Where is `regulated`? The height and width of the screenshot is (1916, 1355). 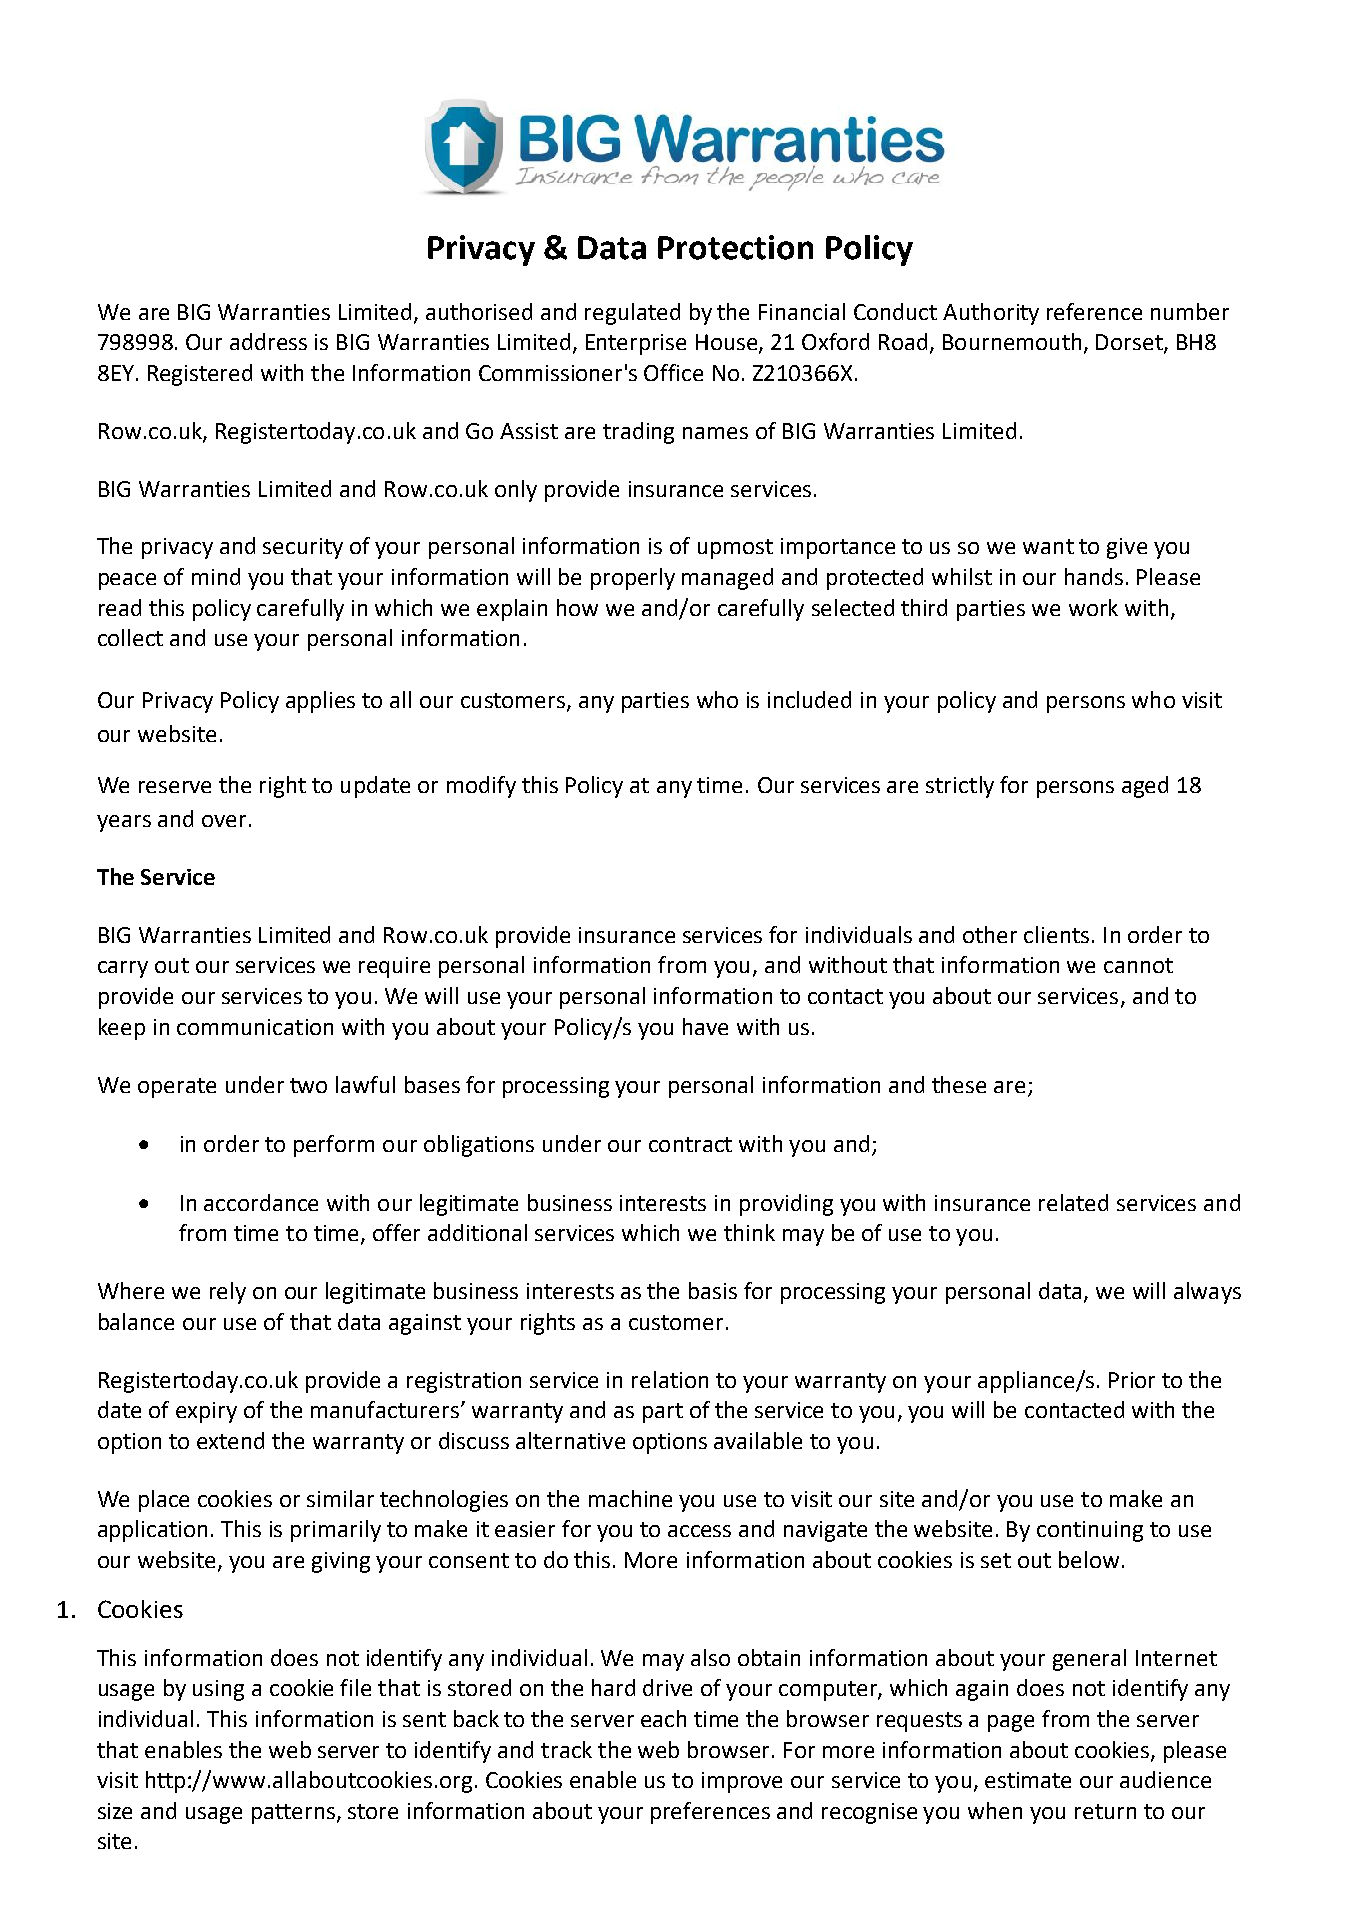 regulated is located at coordinates (632, 314).
